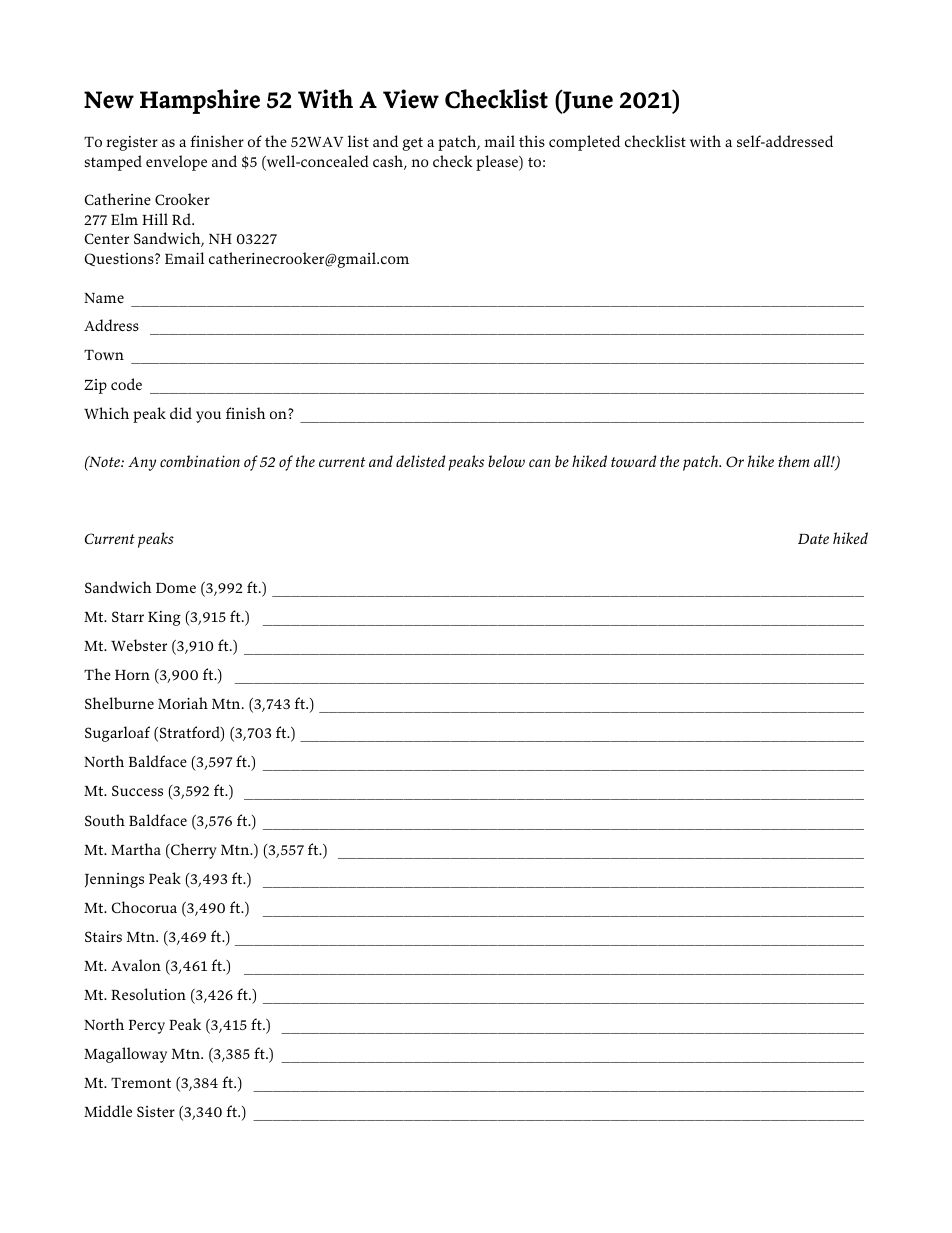 The image size is (952, 1233). What do you see at coordinates (147, 1027) in the screenshot?
I see `Percy` at bounding box center [147, 1027].
